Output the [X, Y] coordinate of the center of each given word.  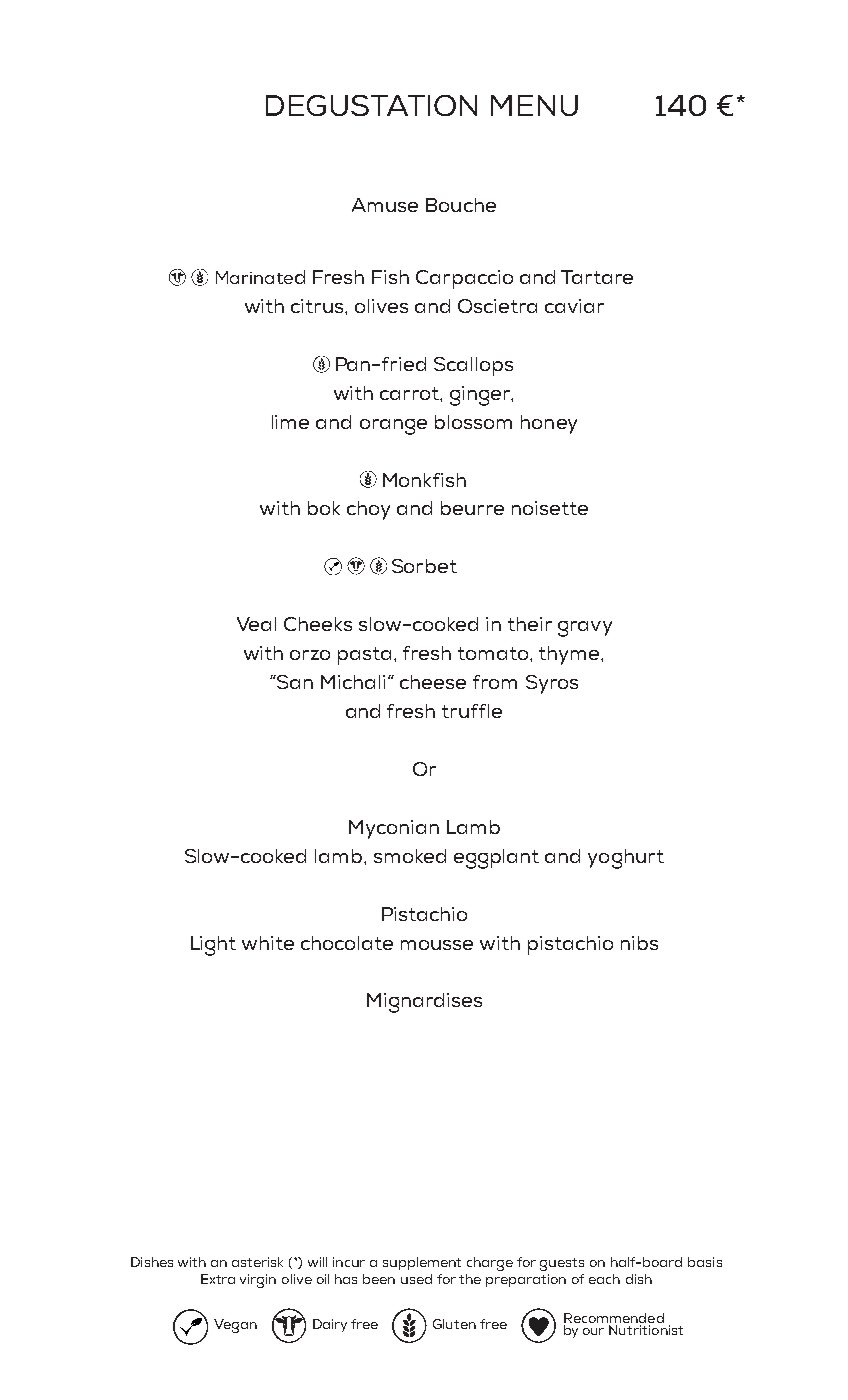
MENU [534, 105]
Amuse [385, 205]
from [495, 682]
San [294, 682]
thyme [570, 655]
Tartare [597, 277]
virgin [258, 1281]
